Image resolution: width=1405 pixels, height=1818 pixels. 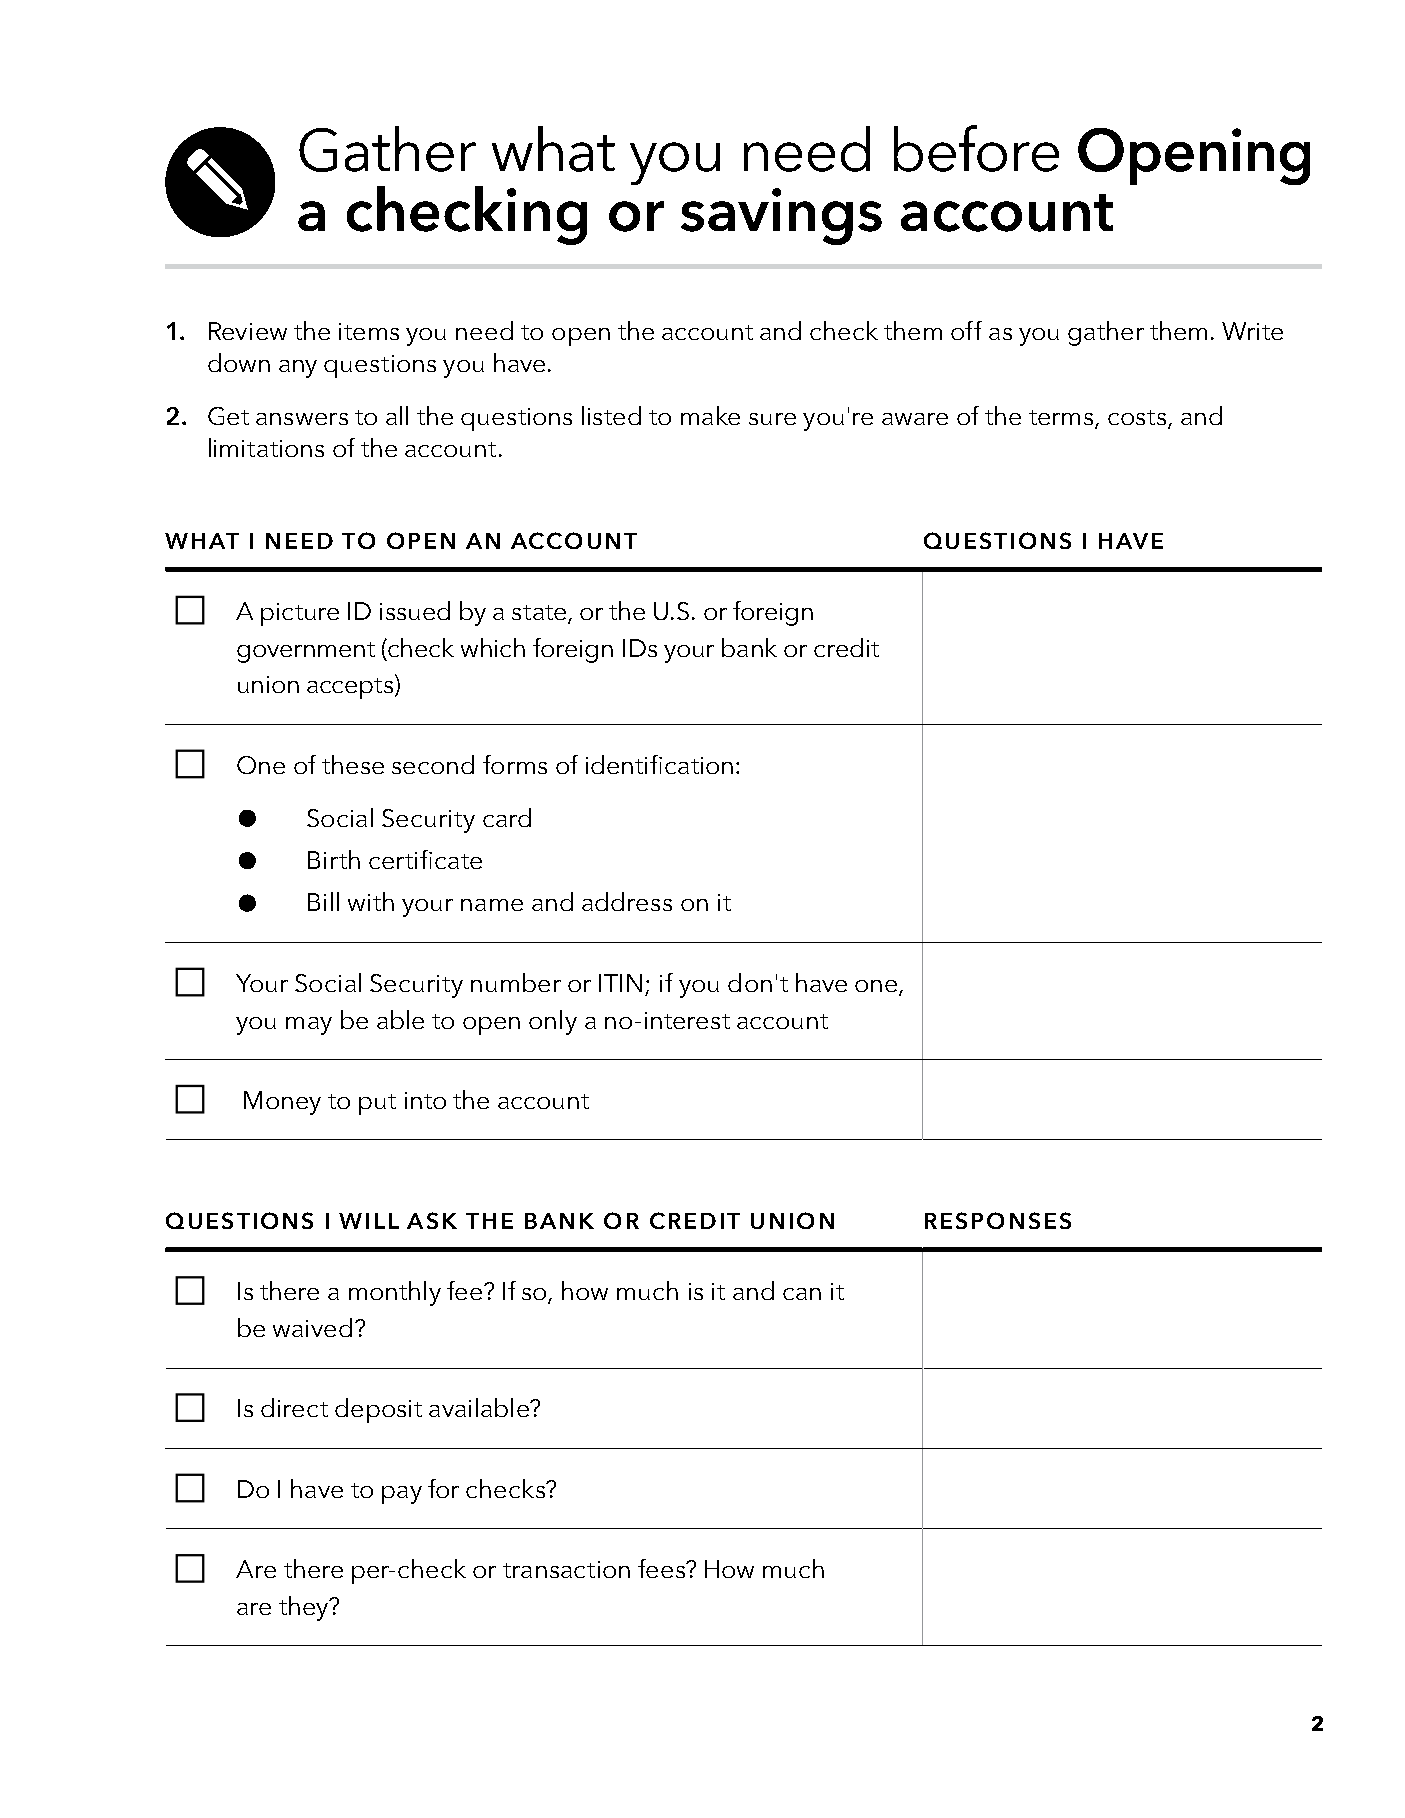 What do you see at coordinates (662, 1568) in the image?
I see `fees` at bounding box center [662, 1568].
